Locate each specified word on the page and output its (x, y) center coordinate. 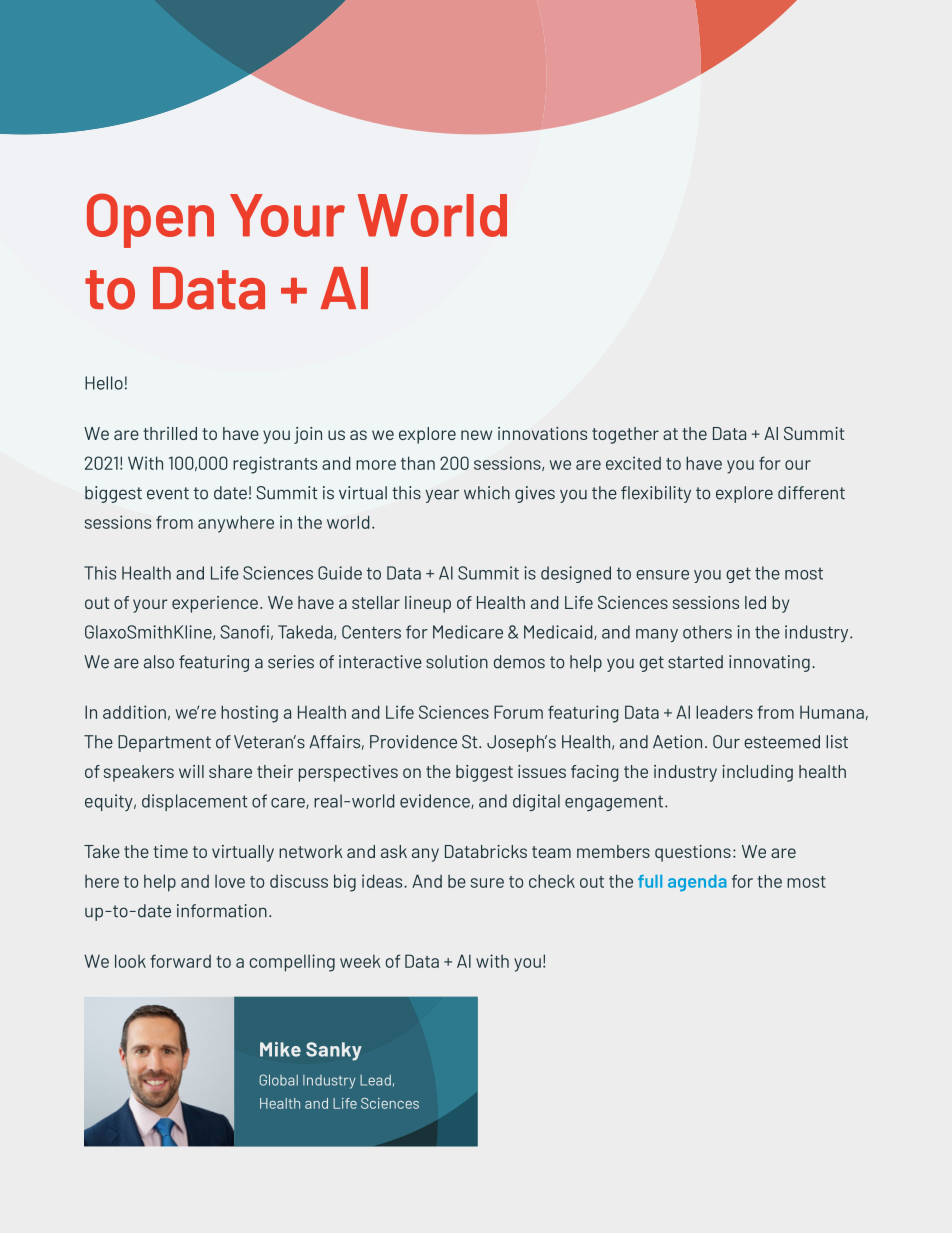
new (476, 435)
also (159, 662)
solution (457, 662)
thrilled (170, 433)
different (811, 493)
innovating (769, 663)
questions (693, 853)
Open (150, 220)
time (170, 851)
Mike (280, 1049)
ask (394, 851)
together (625, 435)
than (418, 463)
